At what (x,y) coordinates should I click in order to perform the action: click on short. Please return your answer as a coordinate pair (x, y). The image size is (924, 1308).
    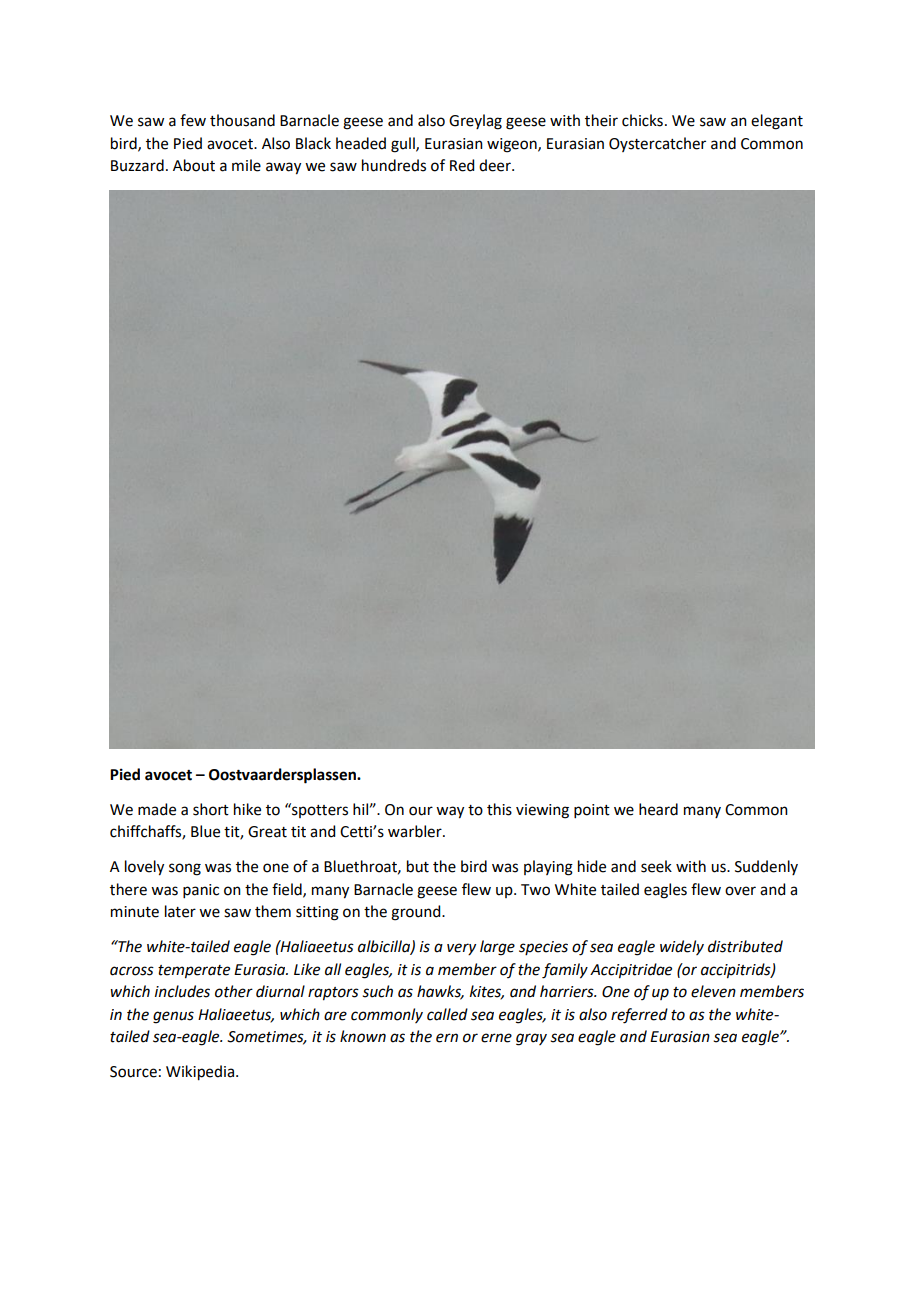
    Looking at the image, I should click on (211, 809).
